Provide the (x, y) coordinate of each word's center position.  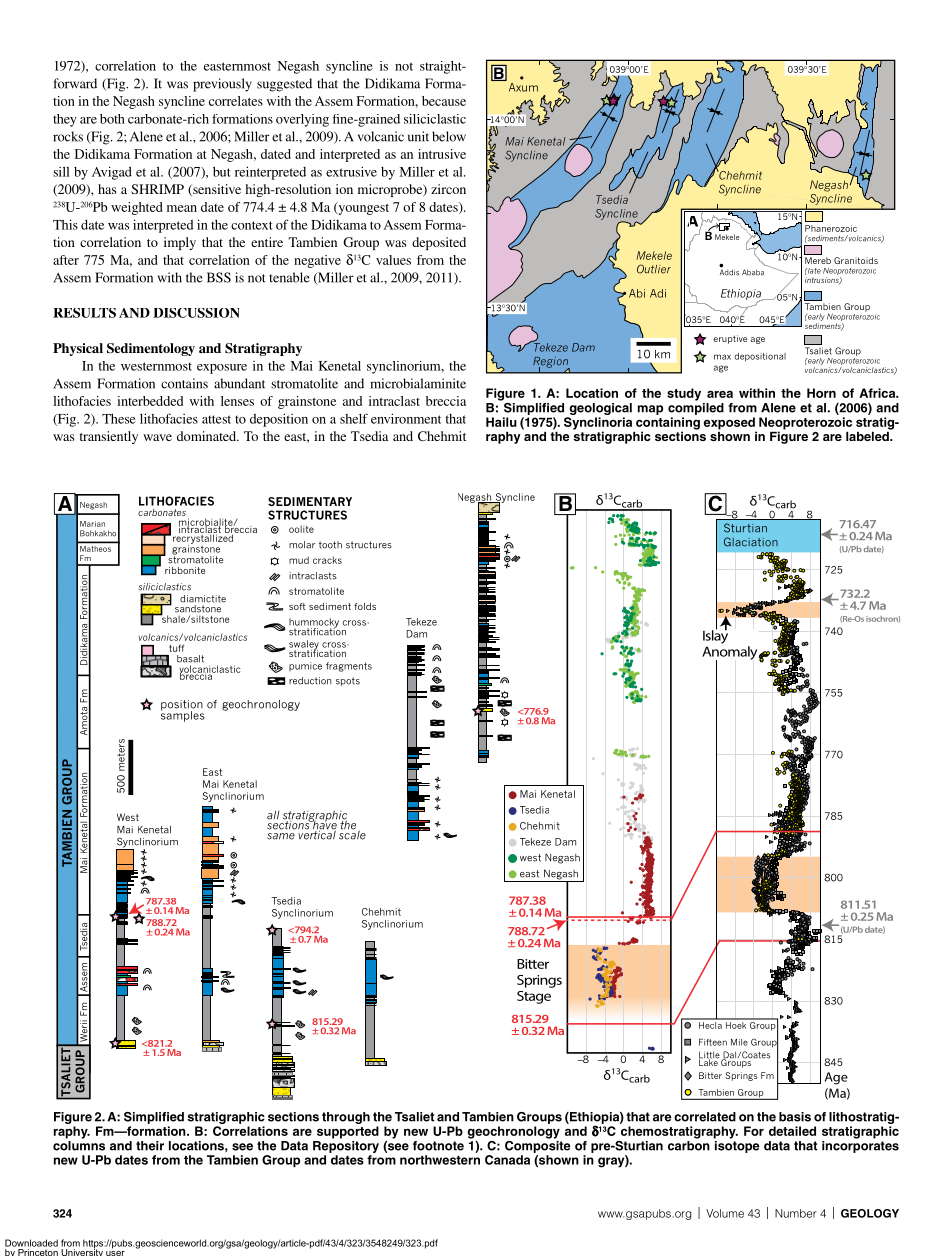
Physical (78, 349)
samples (183, 715)
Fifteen (713, 1042)
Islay (715, 636)
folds (365, 606)
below (449, 136)
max (722, 357)
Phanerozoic (831, 228)
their (150, 1146)
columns (79, 1144)
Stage (534, 997)
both (112, 119)
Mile (739, 1042)
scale (352, 834)
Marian (92, 524)
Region (551, 363)
